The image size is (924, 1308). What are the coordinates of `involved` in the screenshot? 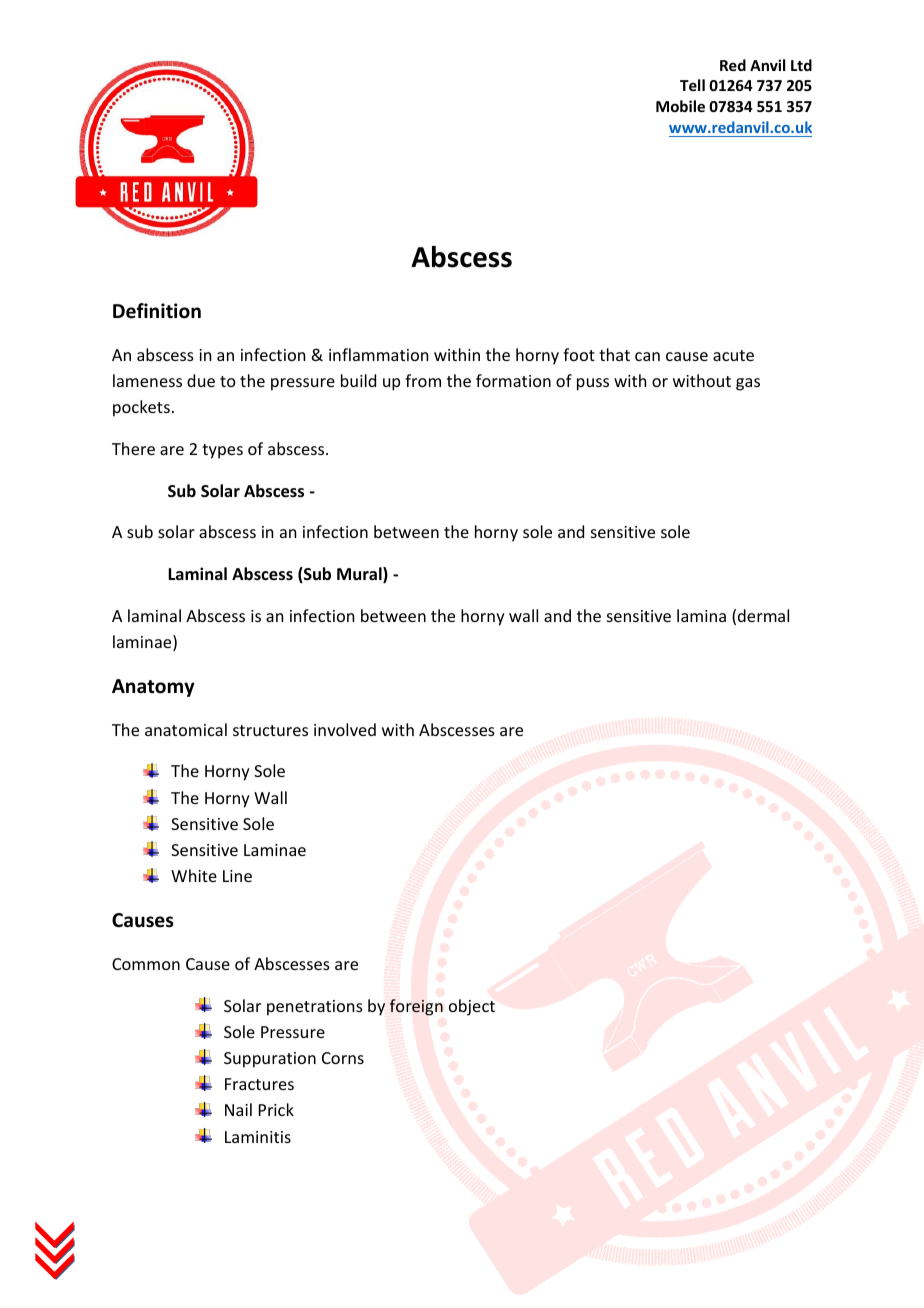 It's located at (345, 729).
